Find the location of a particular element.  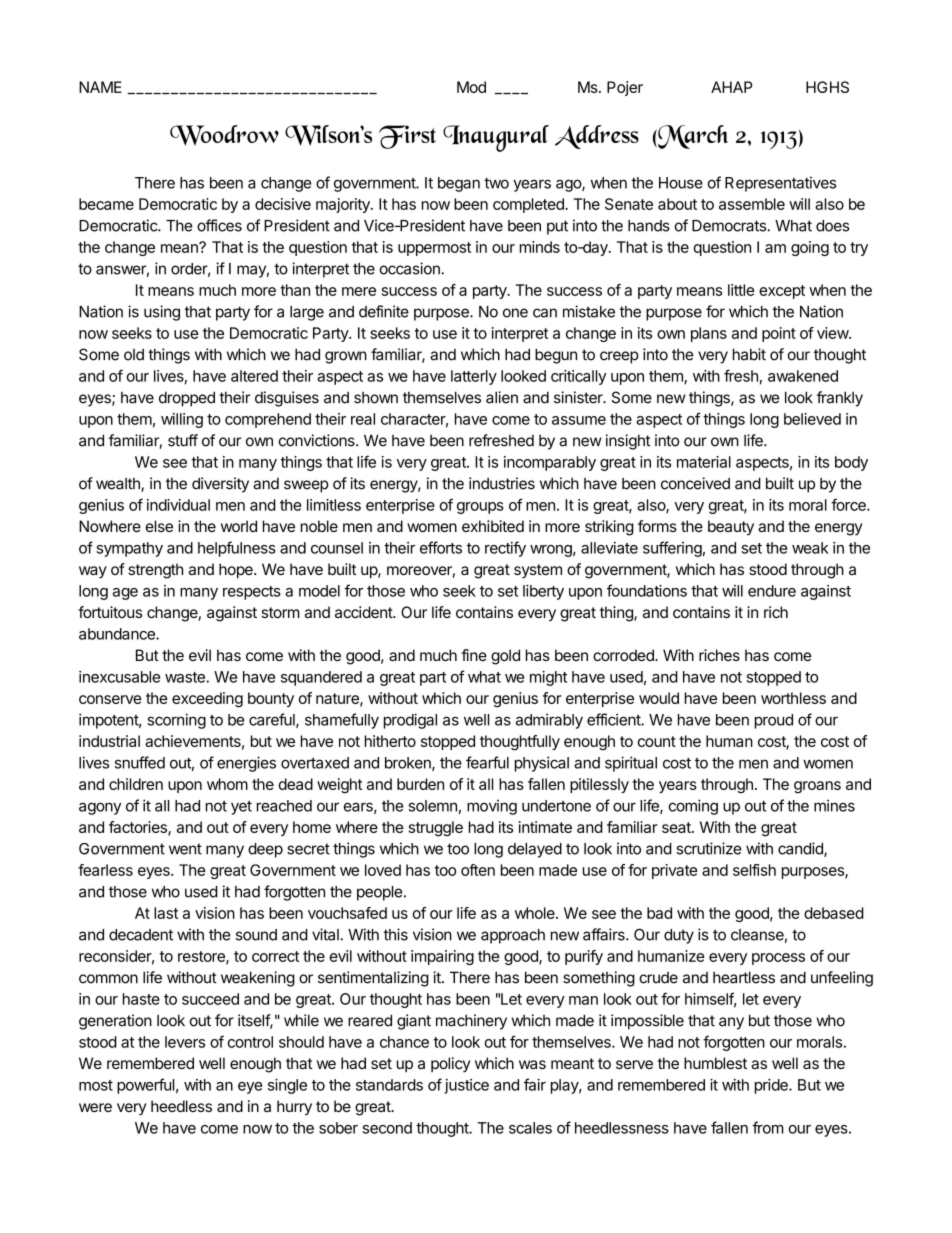

levers is located at coordinates (185, 1042).
